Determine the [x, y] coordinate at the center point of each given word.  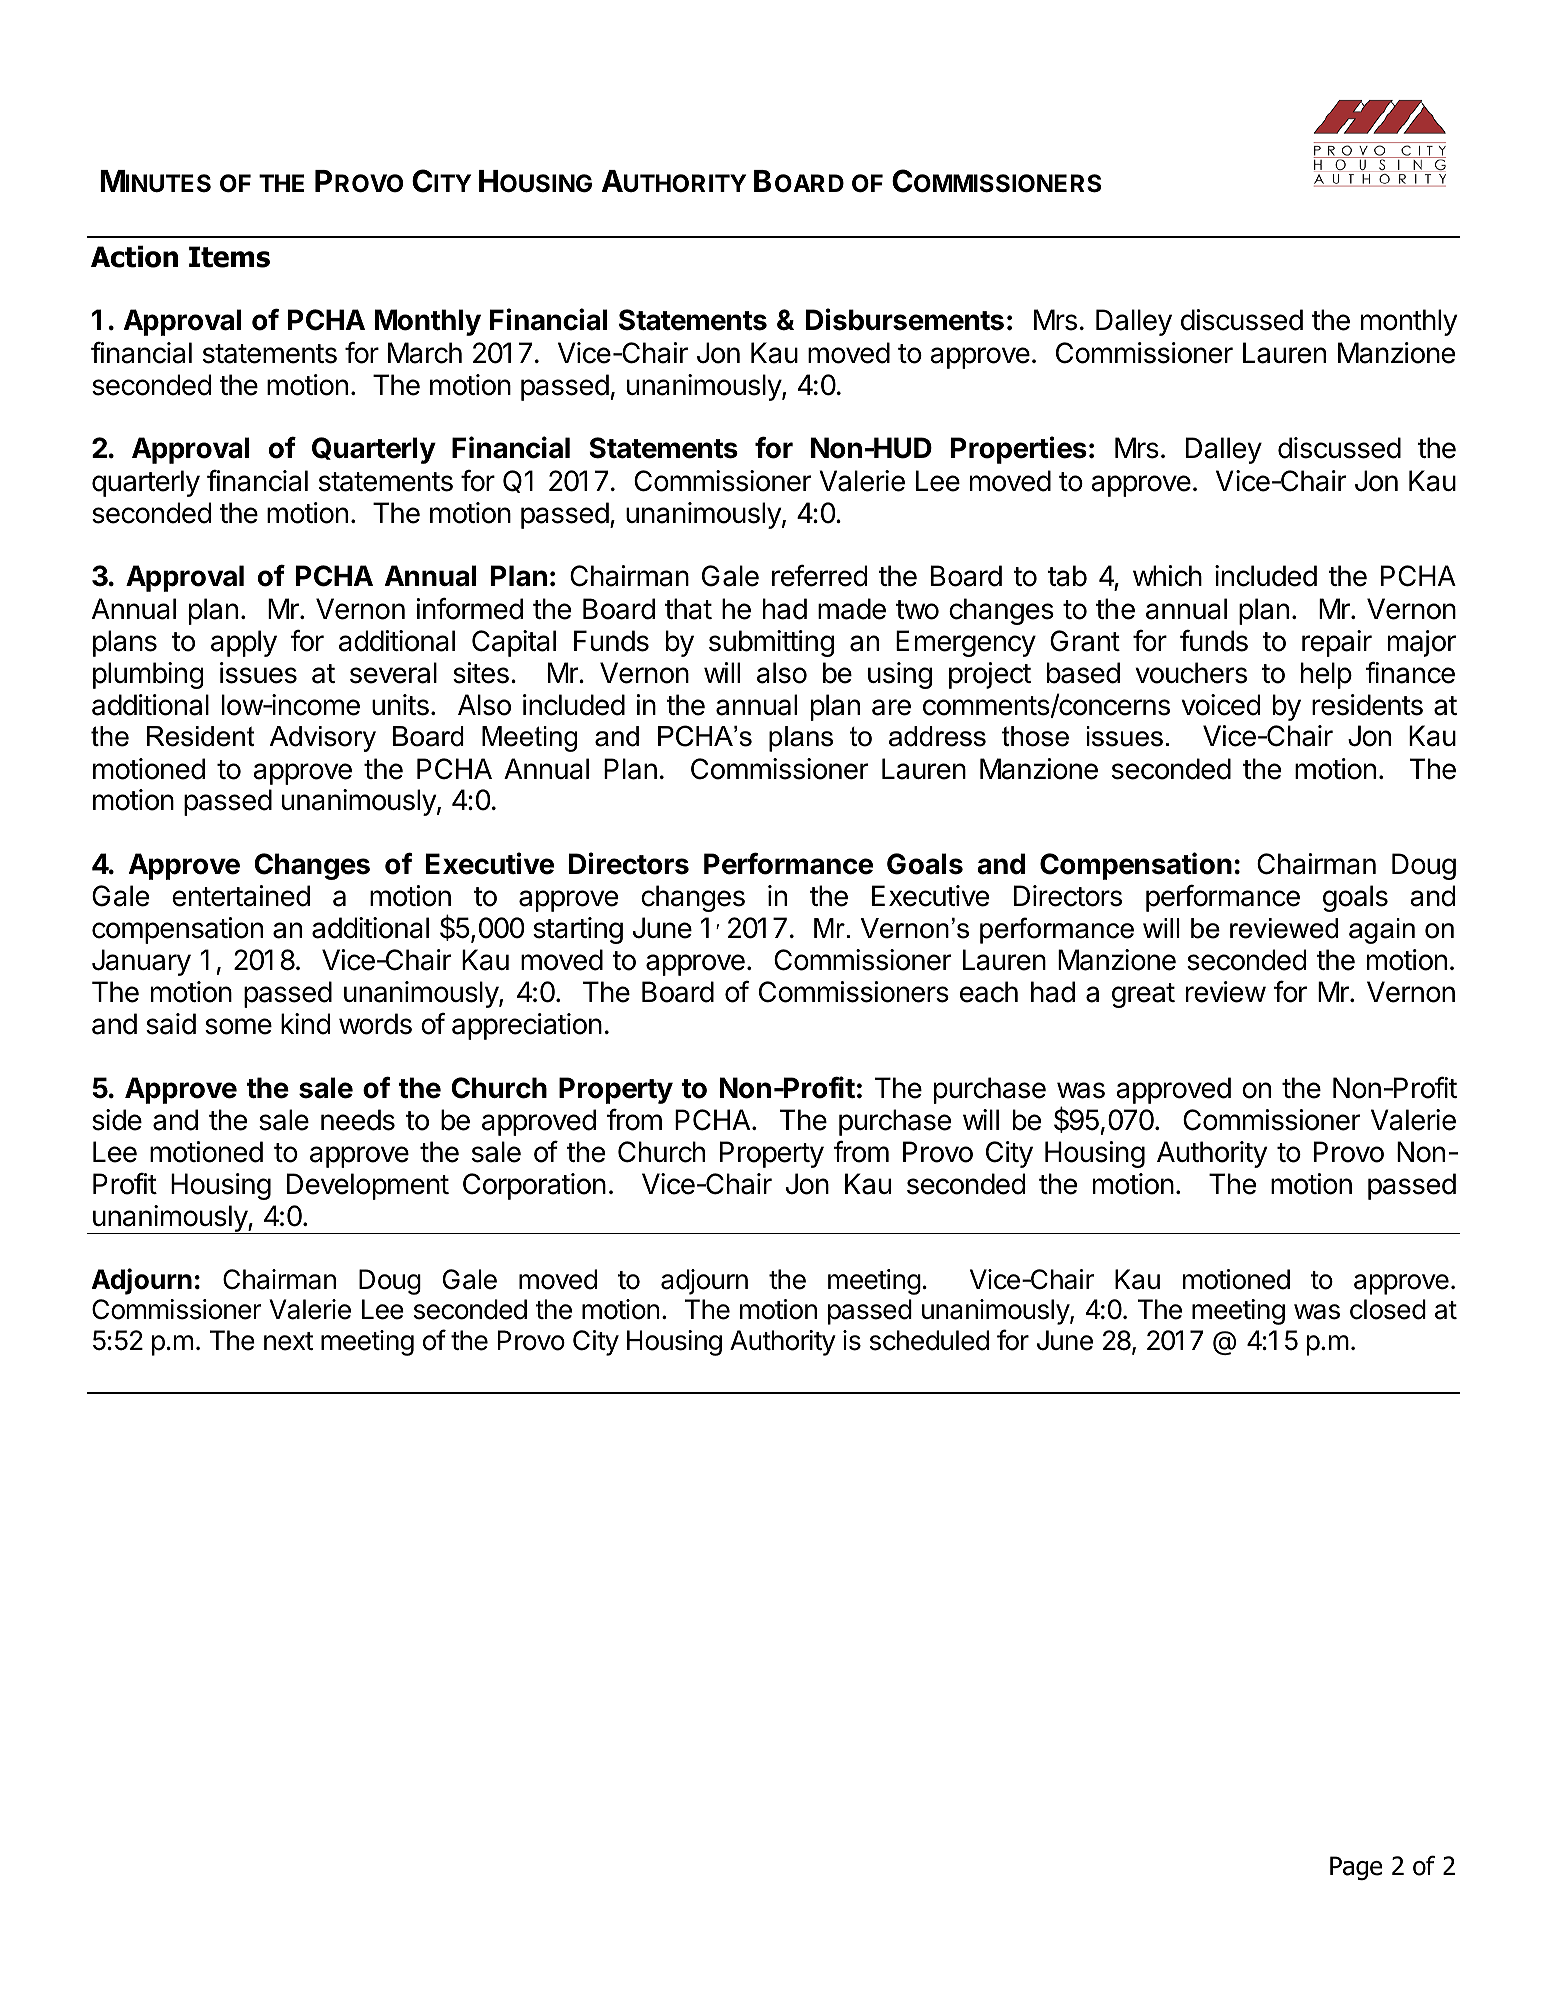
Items [229, 257]
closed [1388, 1309]
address [937, 736]
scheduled [929, 1340]
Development [368, 1186]
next [288, 1341]
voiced [1220, 705]
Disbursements [905, 319]
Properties [1019, 450]
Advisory [323, 739]
